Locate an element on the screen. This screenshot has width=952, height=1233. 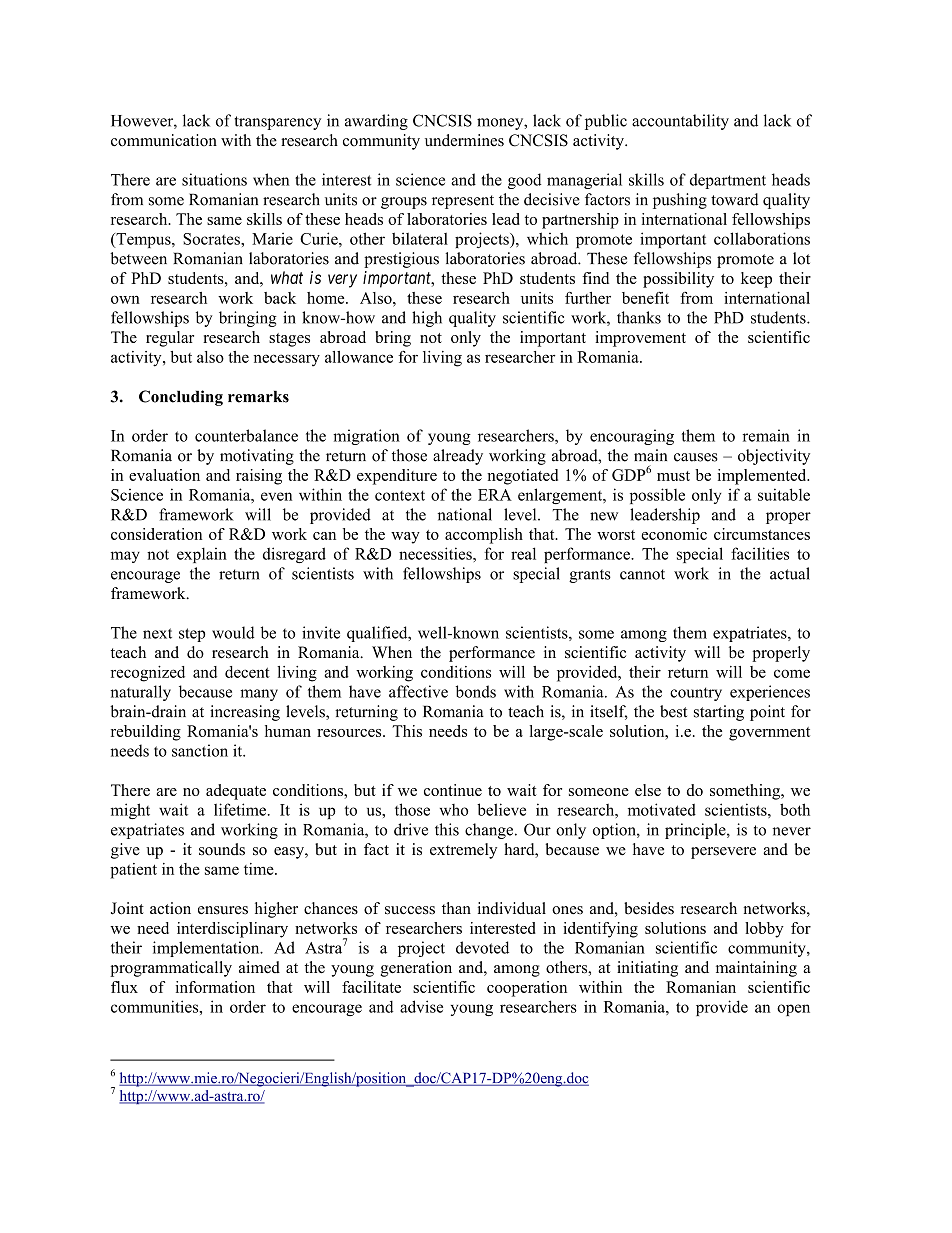
information is located at coordinates (215, 987).
